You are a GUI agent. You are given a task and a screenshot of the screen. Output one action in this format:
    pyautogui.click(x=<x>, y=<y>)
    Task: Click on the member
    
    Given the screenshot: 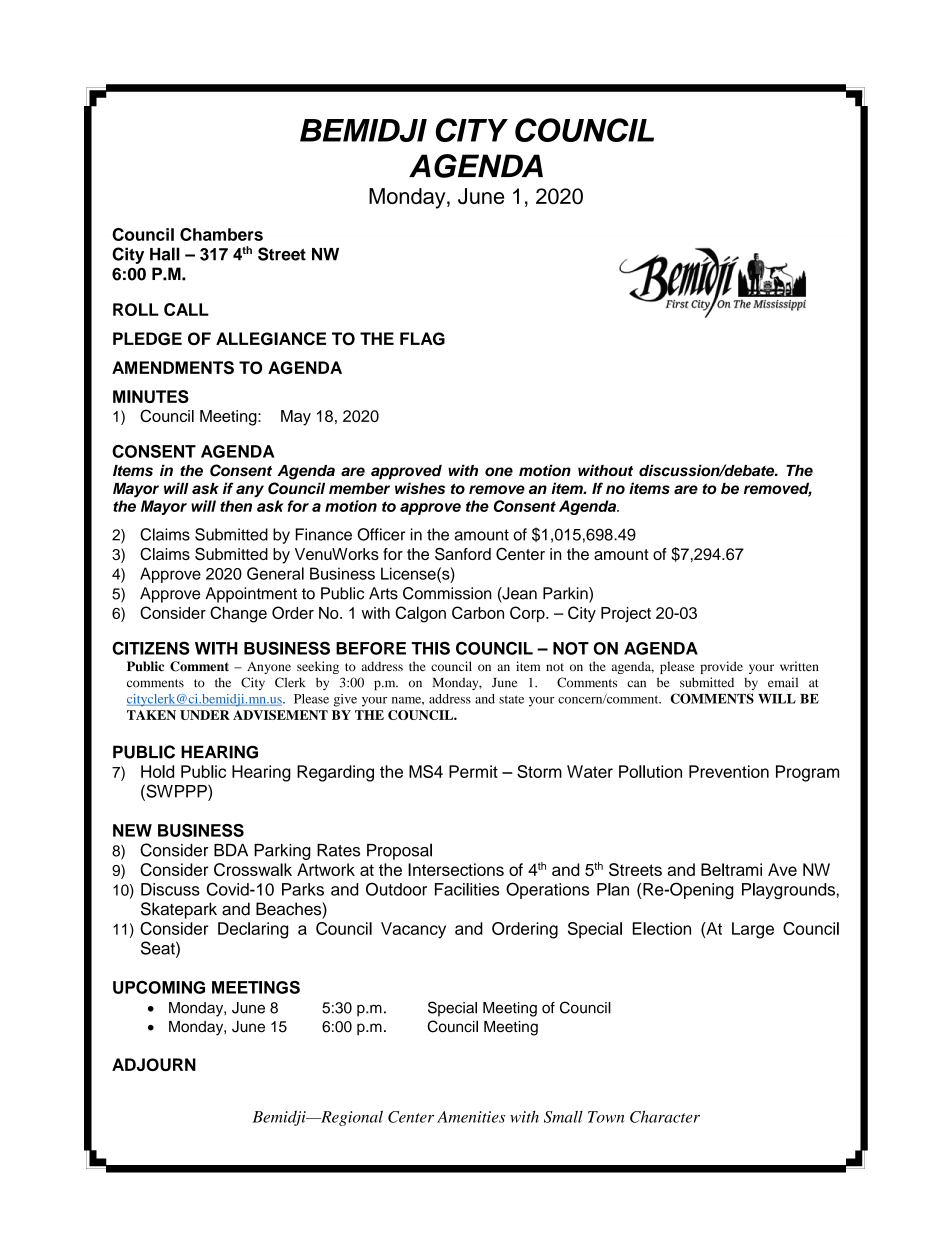 What is the action you would take?
    pyautogui.click(x=359, y=488)
